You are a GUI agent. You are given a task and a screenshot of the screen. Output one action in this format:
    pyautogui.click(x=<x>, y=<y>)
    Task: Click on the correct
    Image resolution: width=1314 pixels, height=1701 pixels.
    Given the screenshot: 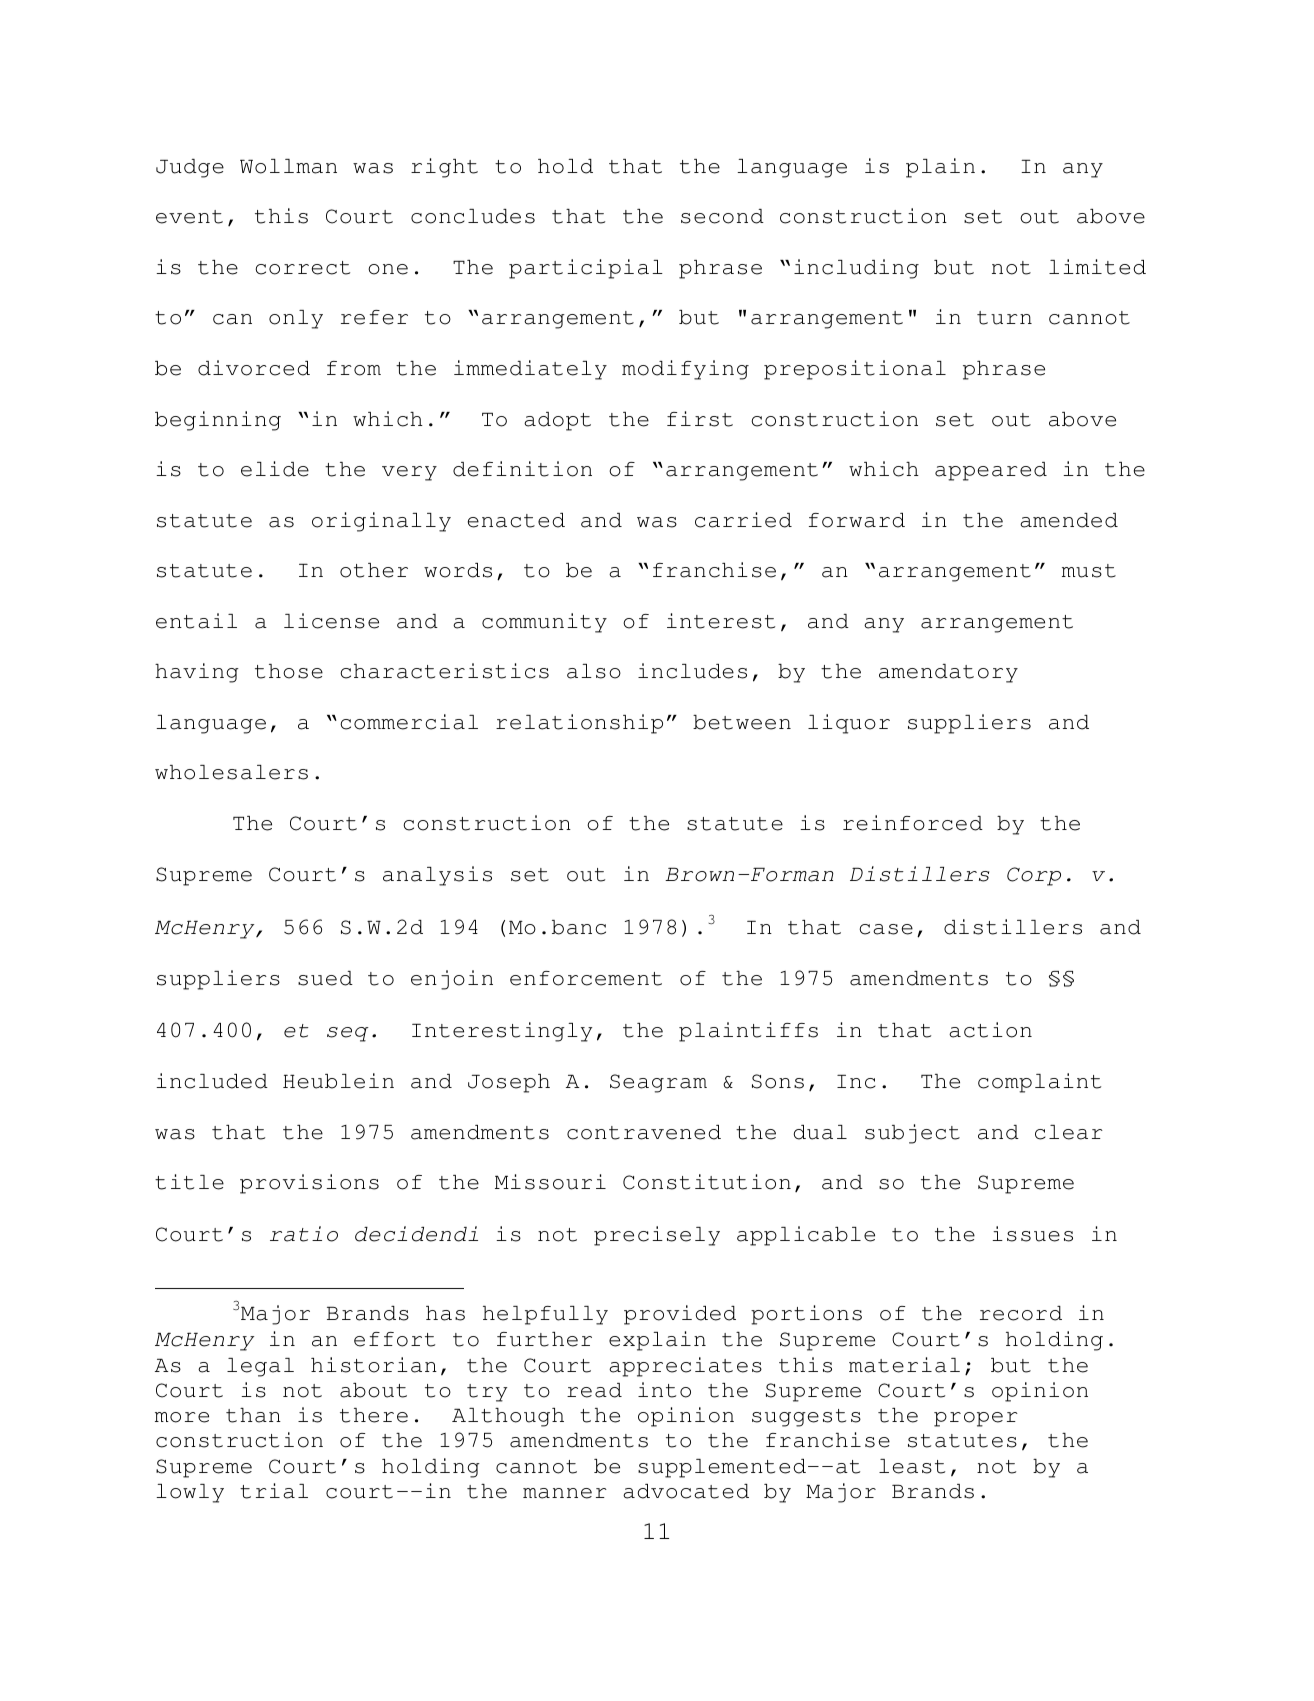 What is the action you would take?
    pyautogui.click(x=302, y=268)
